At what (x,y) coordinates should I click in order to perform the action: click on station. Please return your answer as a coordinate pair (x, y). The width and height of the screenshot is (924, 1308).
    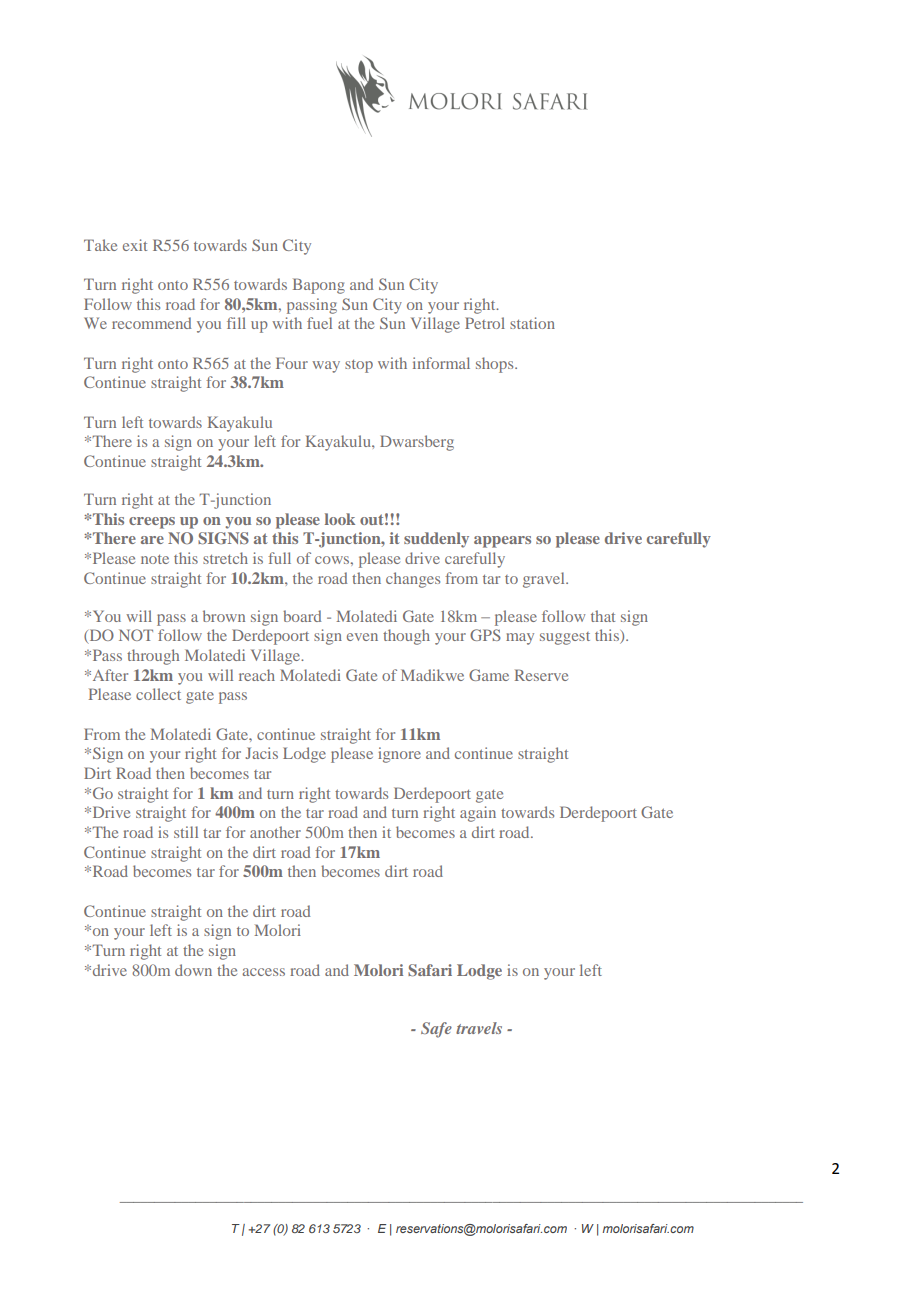
    Looking at the image, I should click on (532, 323).
